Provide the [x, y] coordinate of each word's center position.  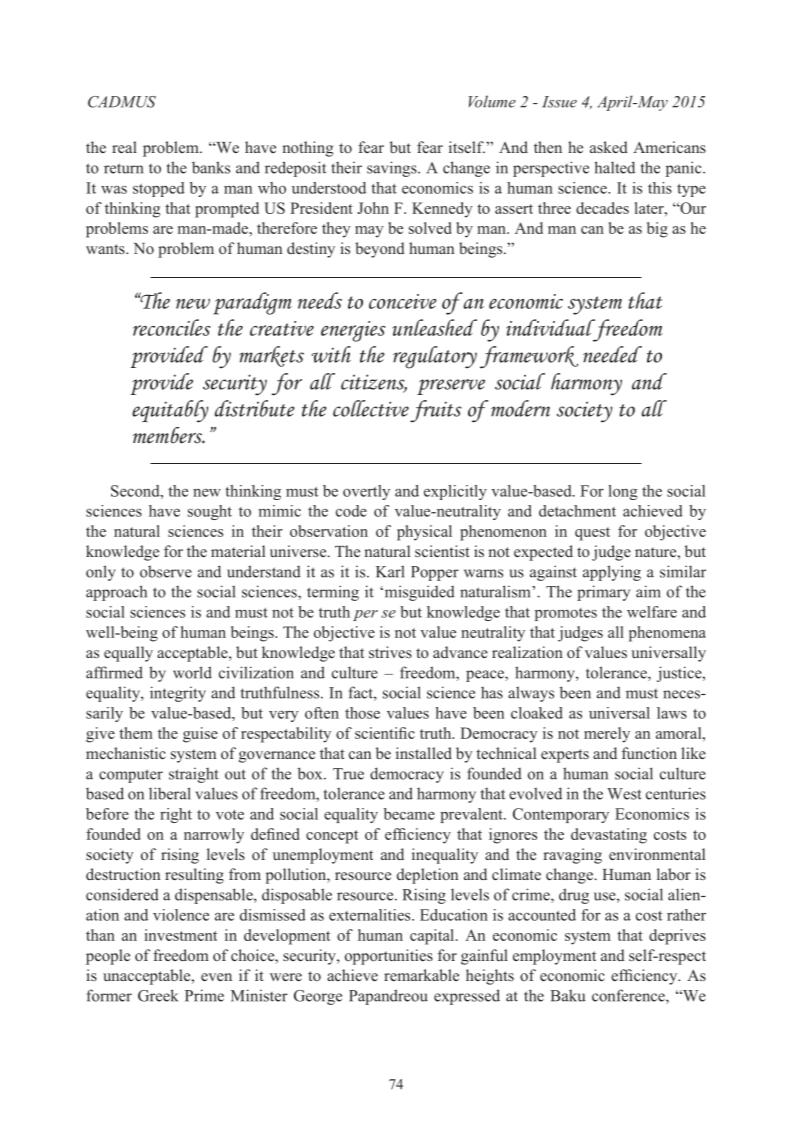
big [657, 230]
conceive [403, 301]
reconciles [172, 327]
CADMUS [122, 102]
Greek [158, 995]
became [409, 814]
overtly [366, 492]
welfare [652, 612]
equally [128, 654]
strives [390, 652]
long [623, 492]
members [169, 435]
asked [609, 147]
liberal [170, 793]
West [624, 794]
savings [393, 169]
